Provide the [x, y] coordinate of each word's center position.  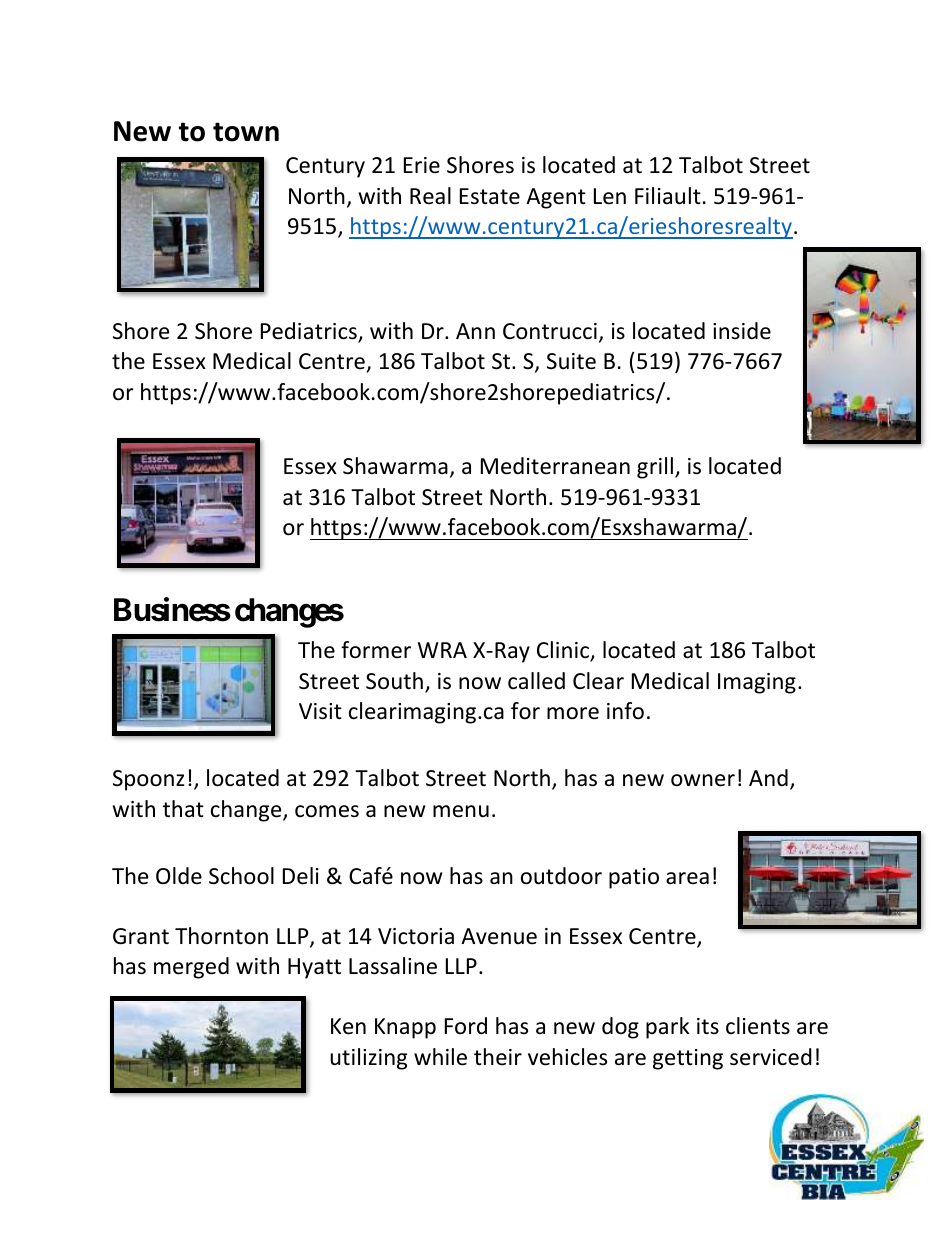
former [376, 650]
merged [191, 968]
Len [610, 196]
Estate [490, 196]
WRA [442, 650]
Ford [466, 1026]
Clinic [564, 651]
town [246, 132]
